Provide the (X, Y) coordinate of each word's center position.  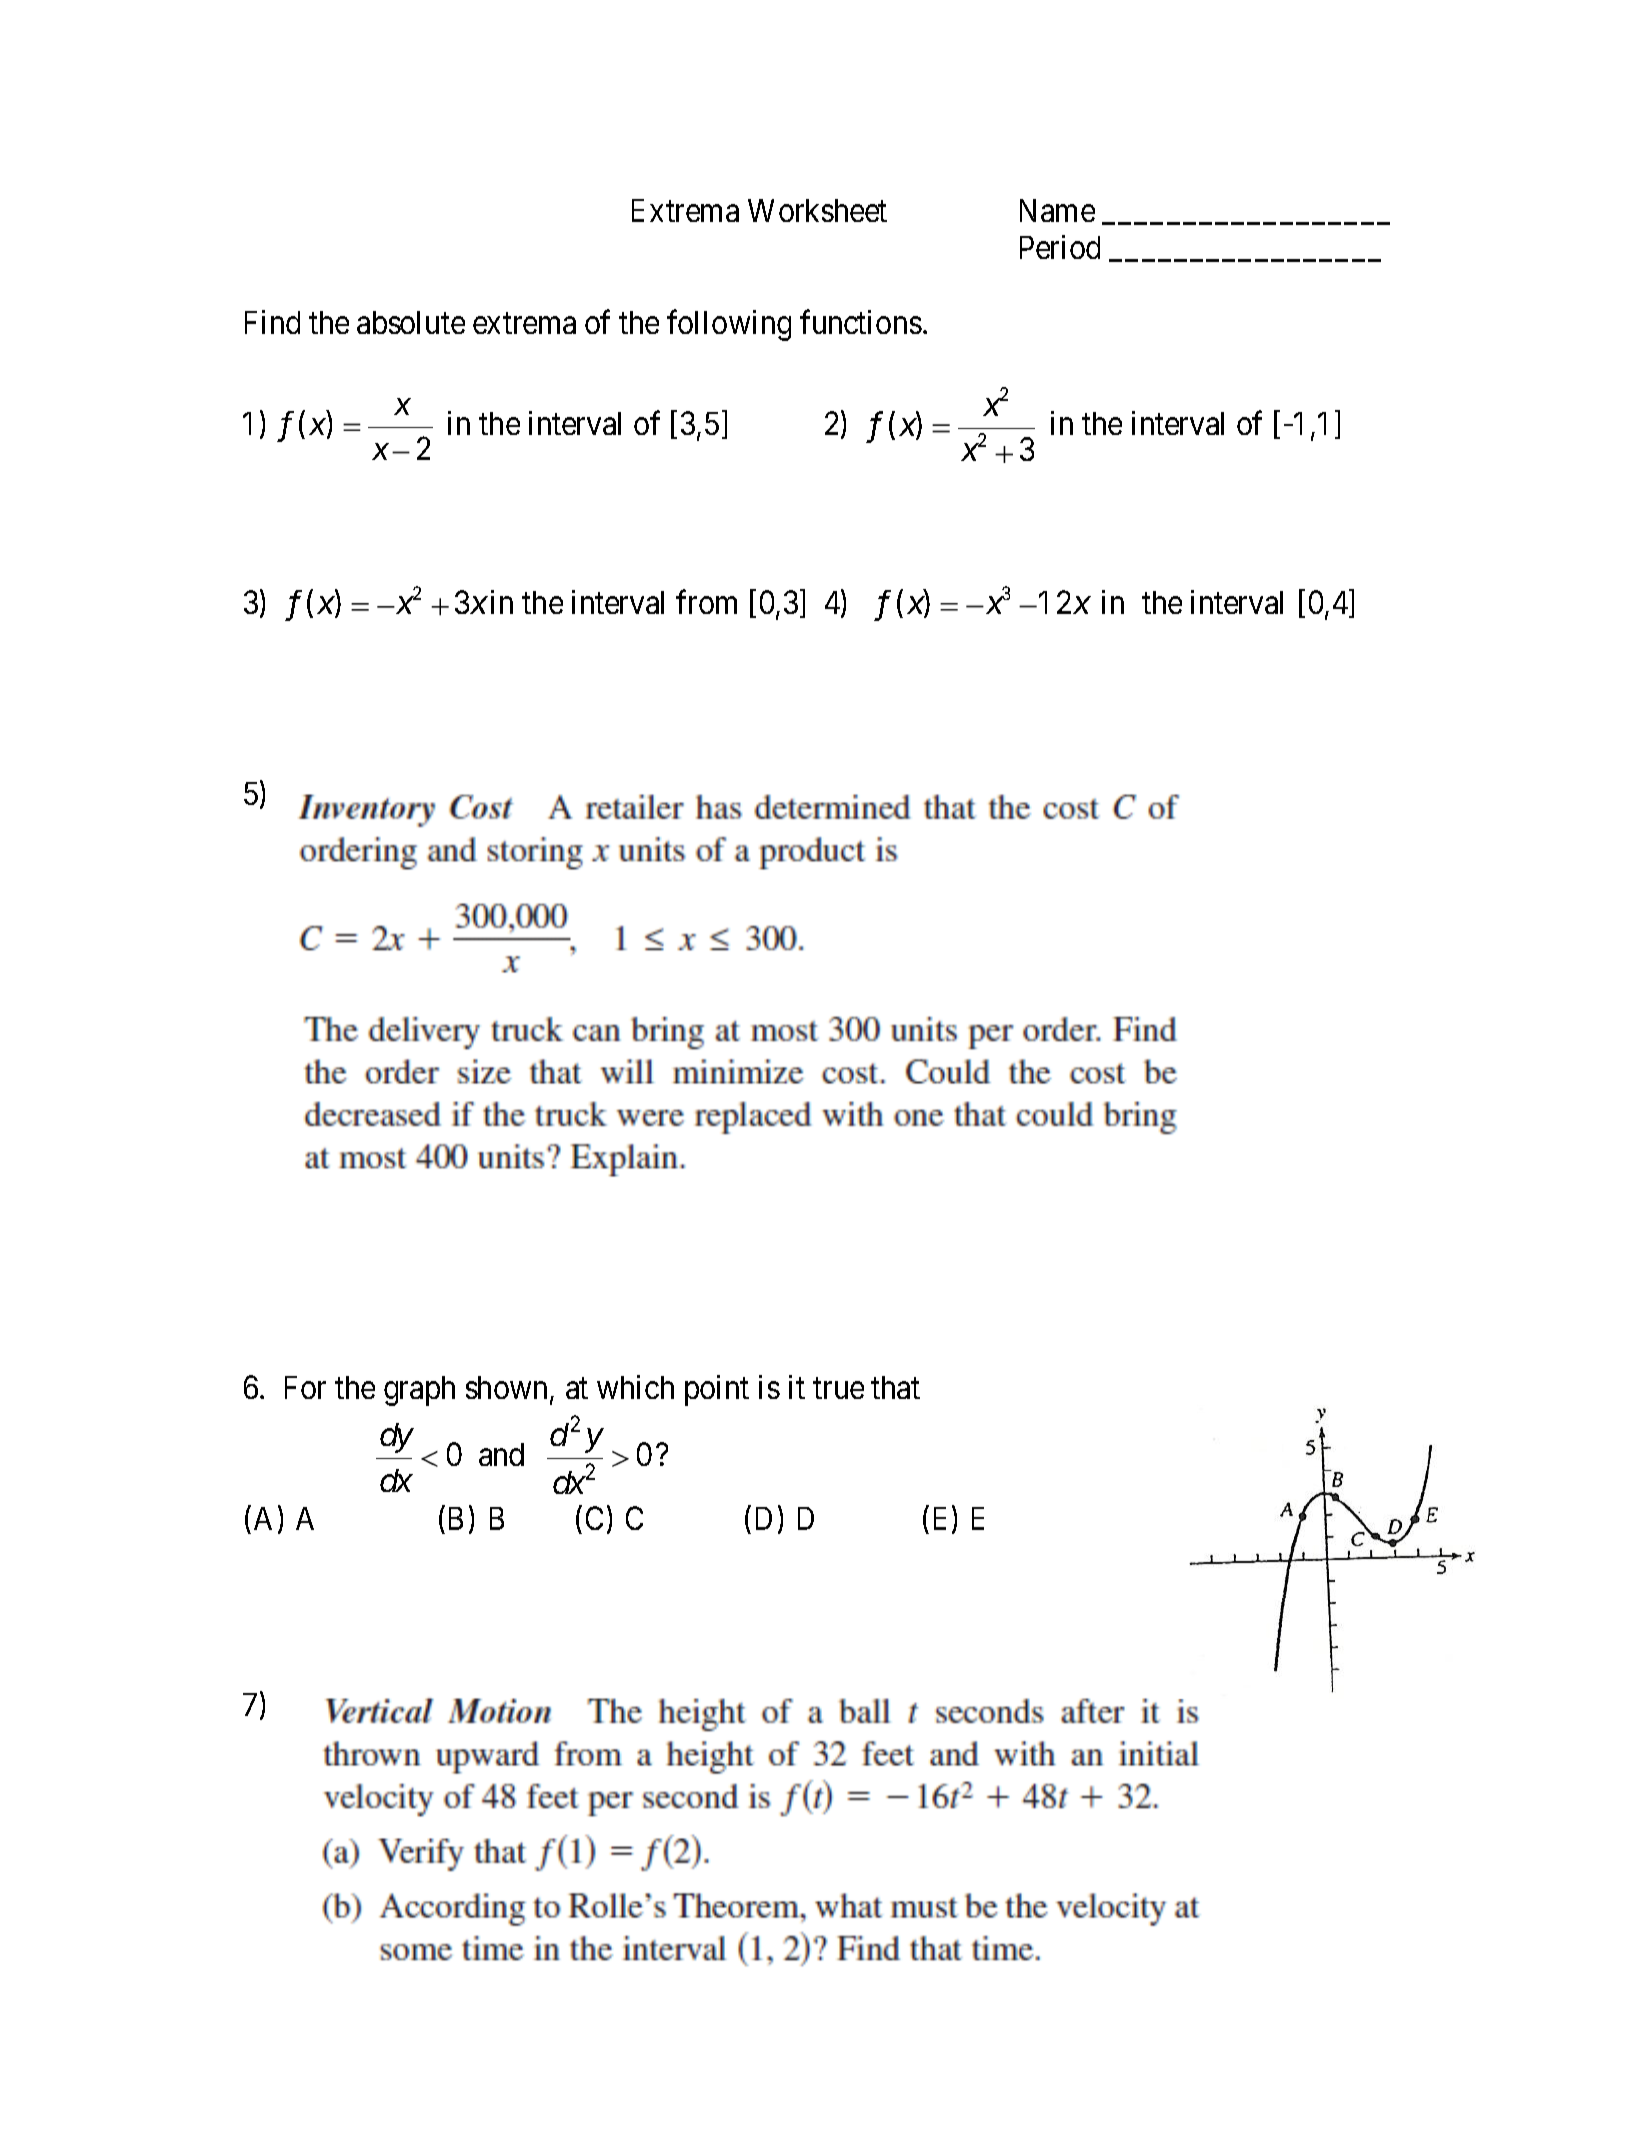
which (635, 1387)
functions (861, 322)
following (729, 325)
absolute (411, 322)
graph (419, 1391)
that (895, 1387)
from (706, 602)
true (838, 1389)
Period (1060, 247)
